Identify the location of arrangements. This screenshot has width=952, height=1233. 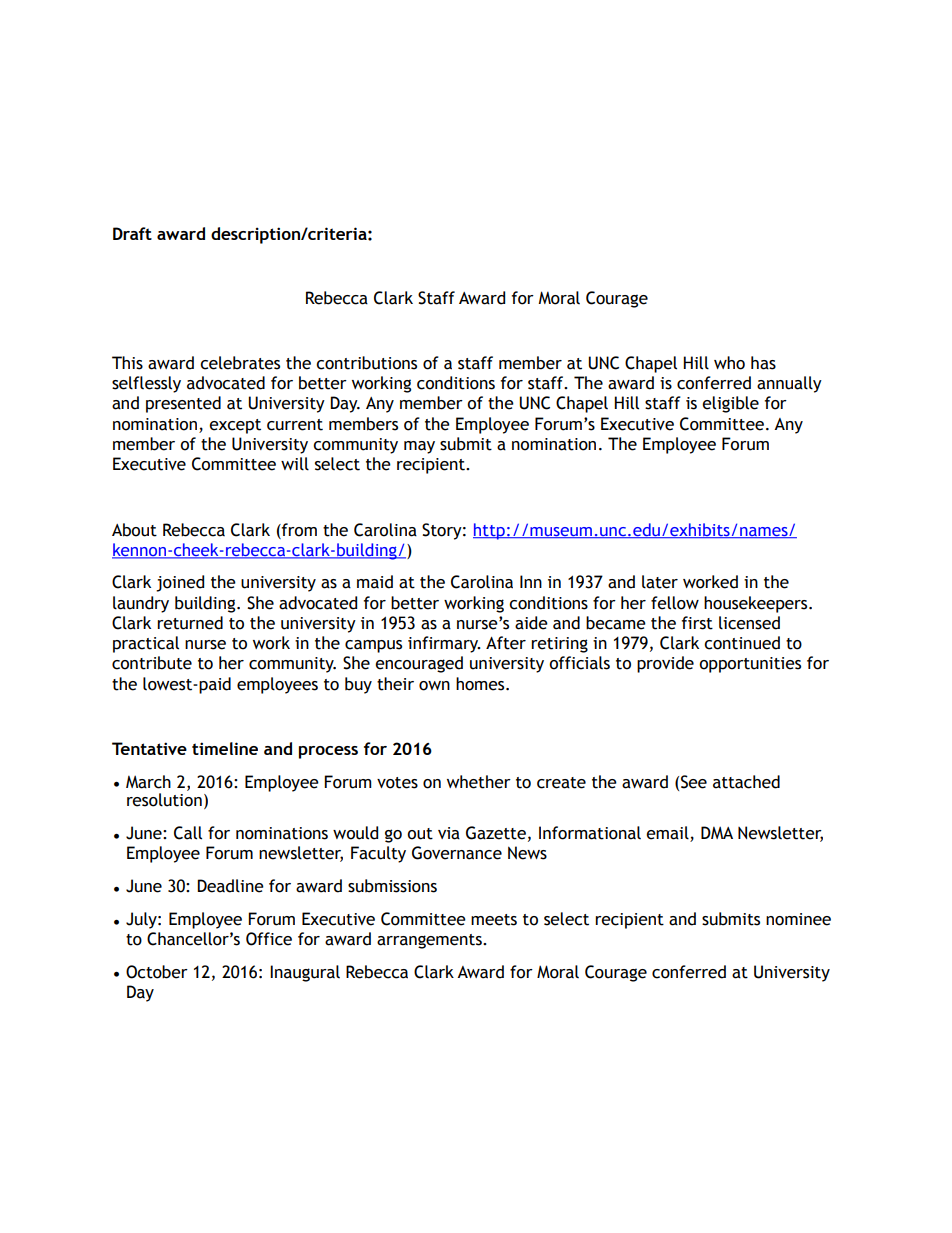
(430, 941).
